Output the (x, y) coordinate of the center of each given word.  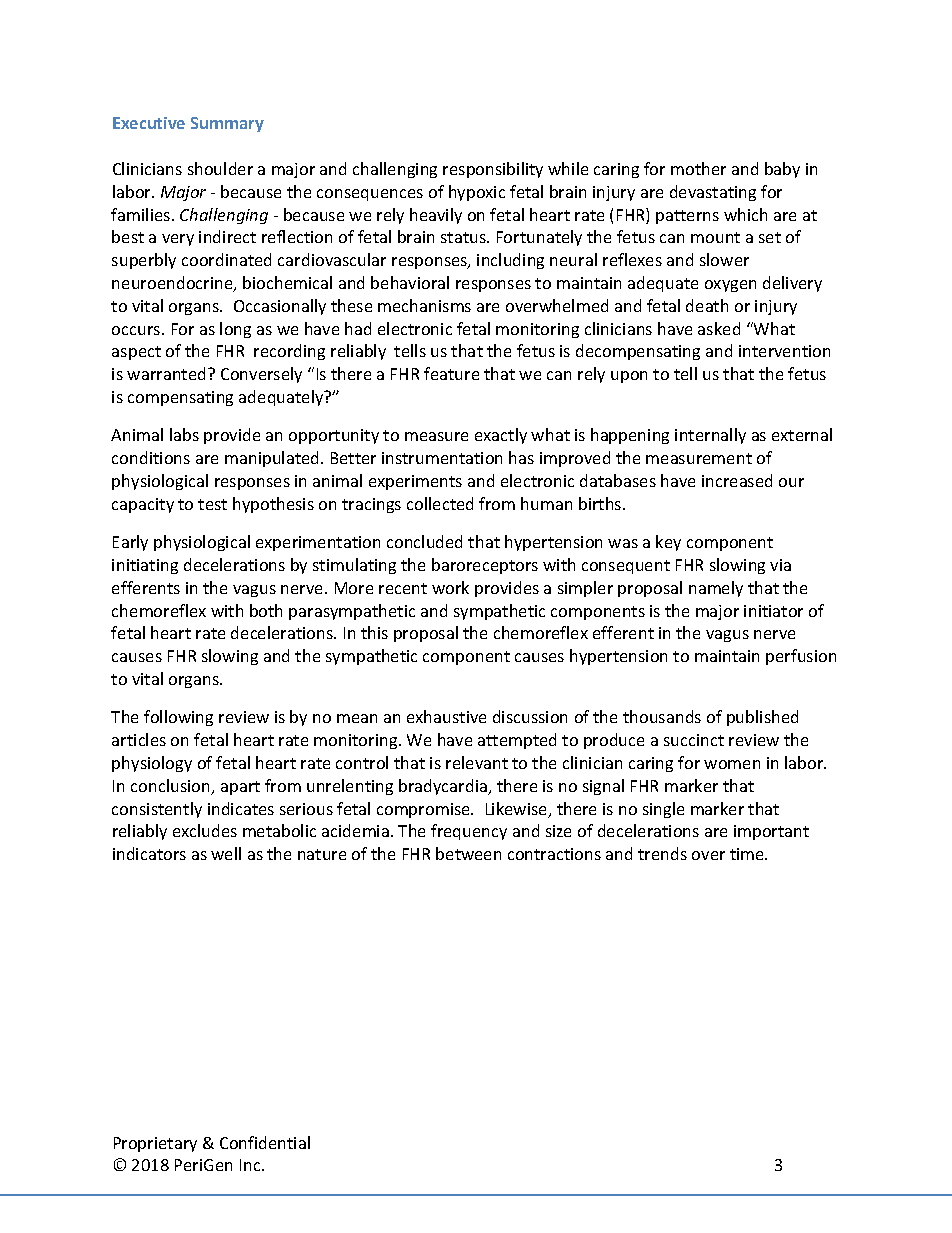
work (450, 587)
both (266, 610)
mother (698, 168)
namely (716, 589)
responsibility (493, 170)
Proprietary (155, 1144)
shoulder (220, 168)
